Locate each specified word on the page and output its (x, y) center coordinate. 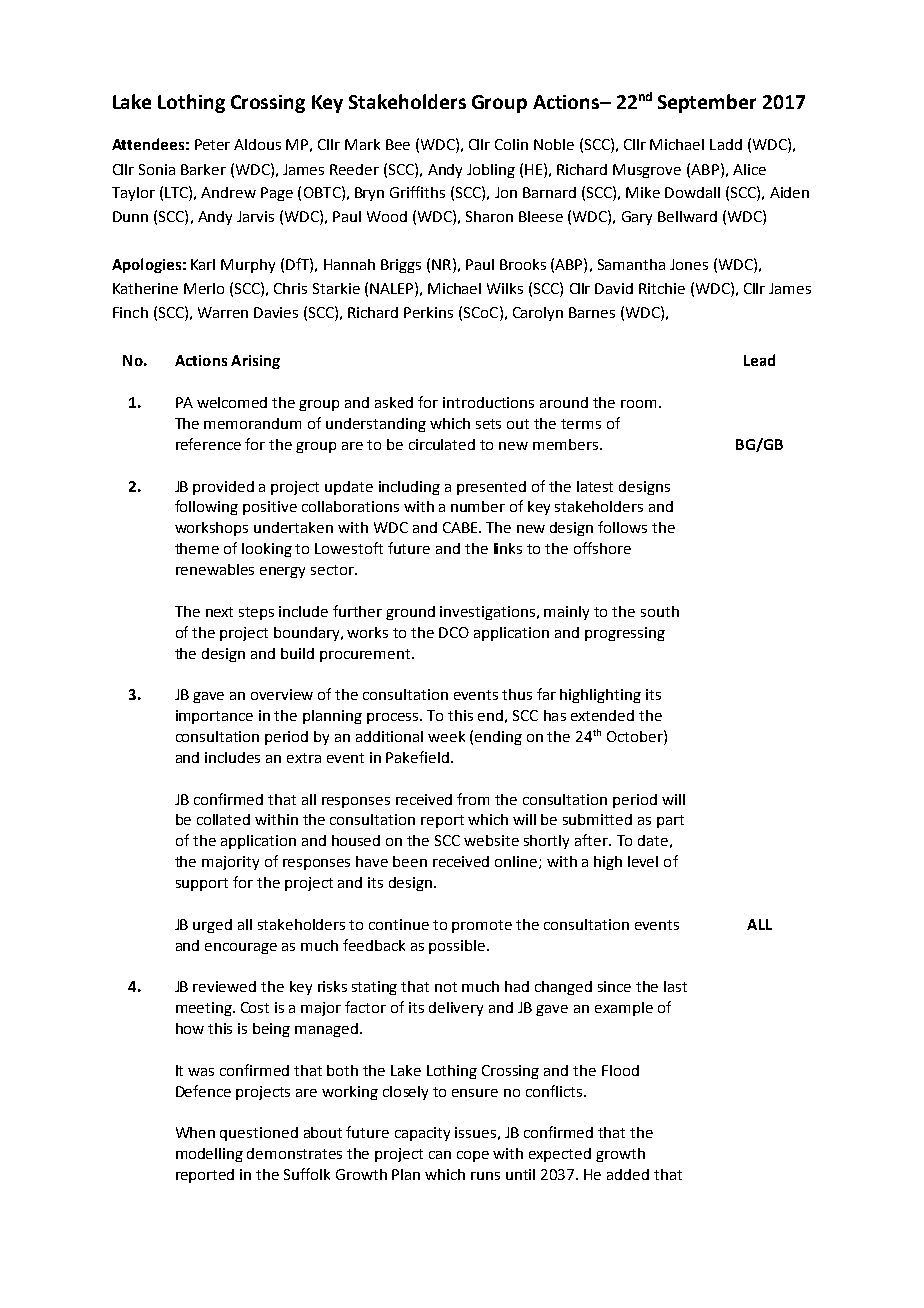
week (446, 736)
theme (197, 548)
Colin (511, 144)
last (675, 986)
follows (622, 527)
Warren (223, 312)
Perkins (428, 312)
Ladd (726, 144)
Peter (212, 144)
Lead (759, 360)
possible (458, 947)
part (670, 821)
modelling (209, 1155)
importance (214, 717)
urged (212, 926)
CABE (461, 527)
